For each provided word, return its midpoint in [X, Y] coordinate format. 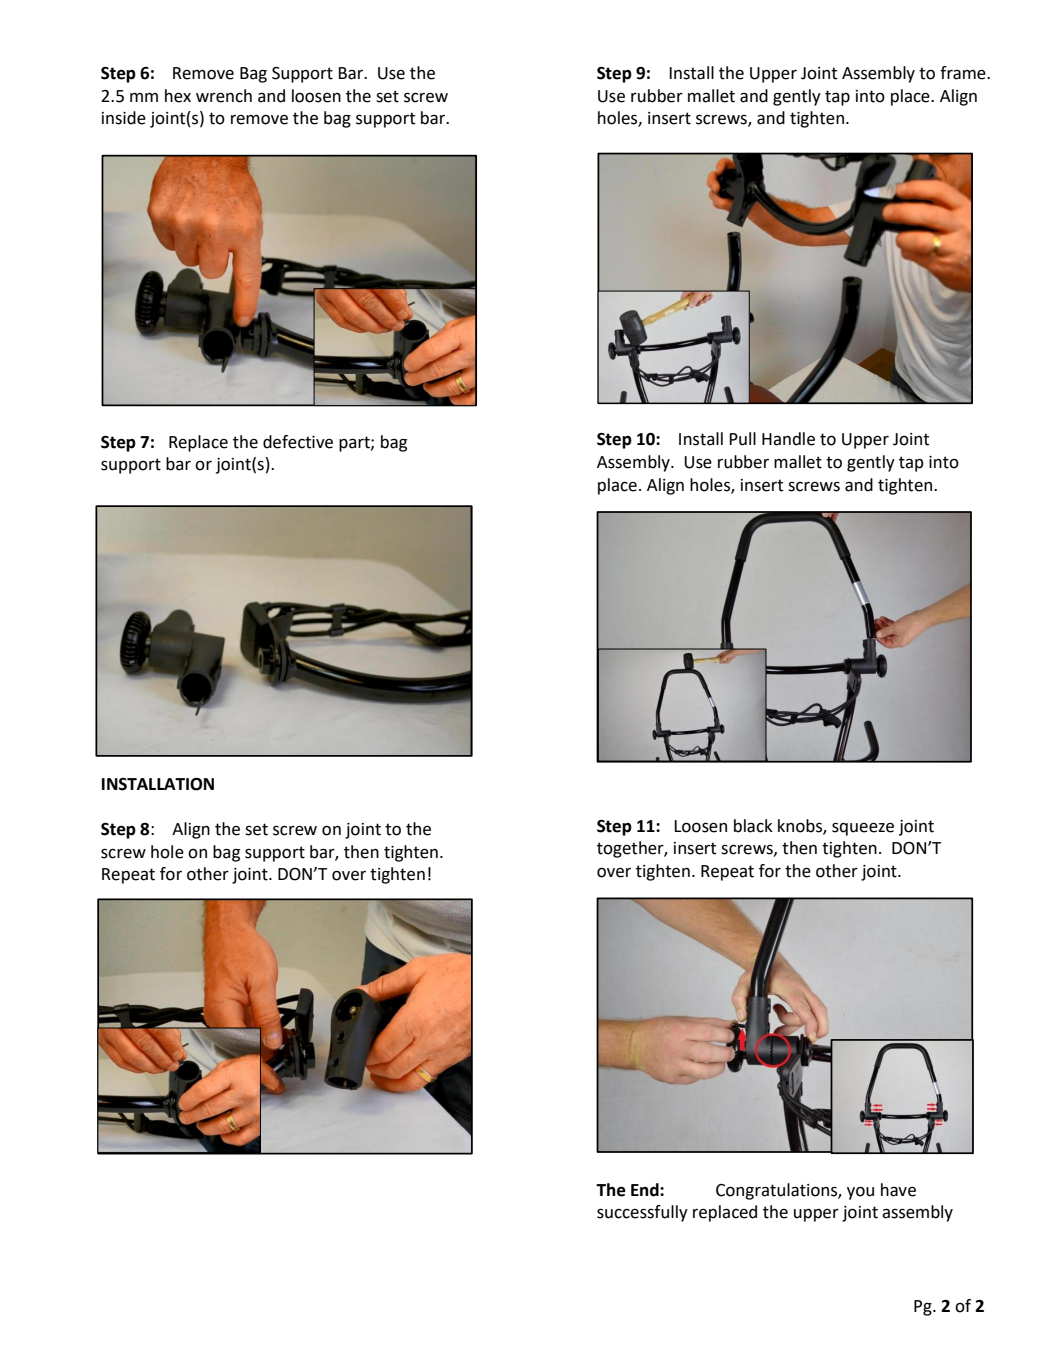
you [860, 1193]
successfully [642, 1213]
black [753, 826]
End [646, 1190]
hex [178, 96]
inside [124, 118]
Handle [788, 439]
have [898, 1190]
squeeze [863, 829]
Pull [742, 439]
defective [298, 442]
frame [964, 73]
